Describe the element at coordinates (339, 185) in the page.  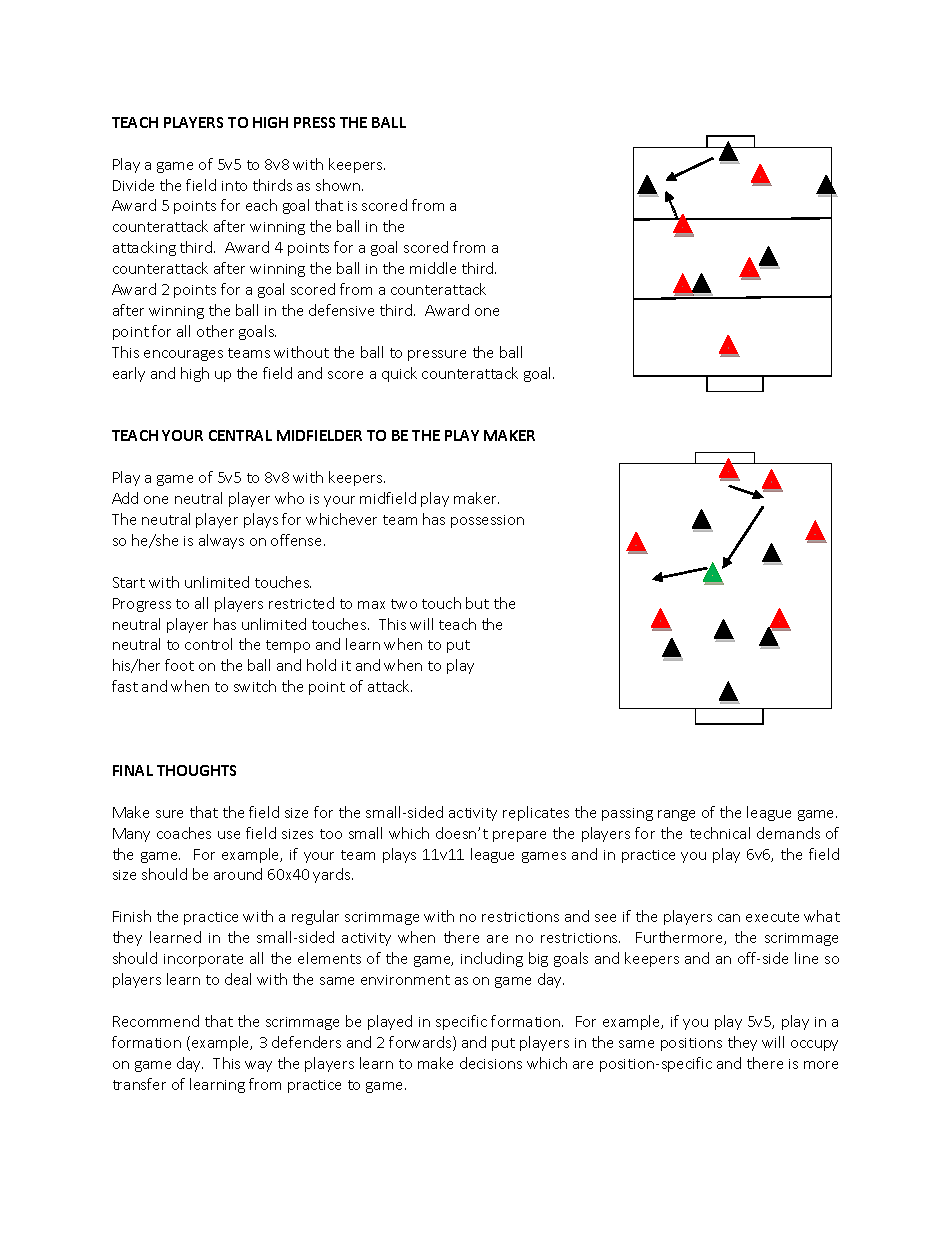
I see `shown` at that location.
